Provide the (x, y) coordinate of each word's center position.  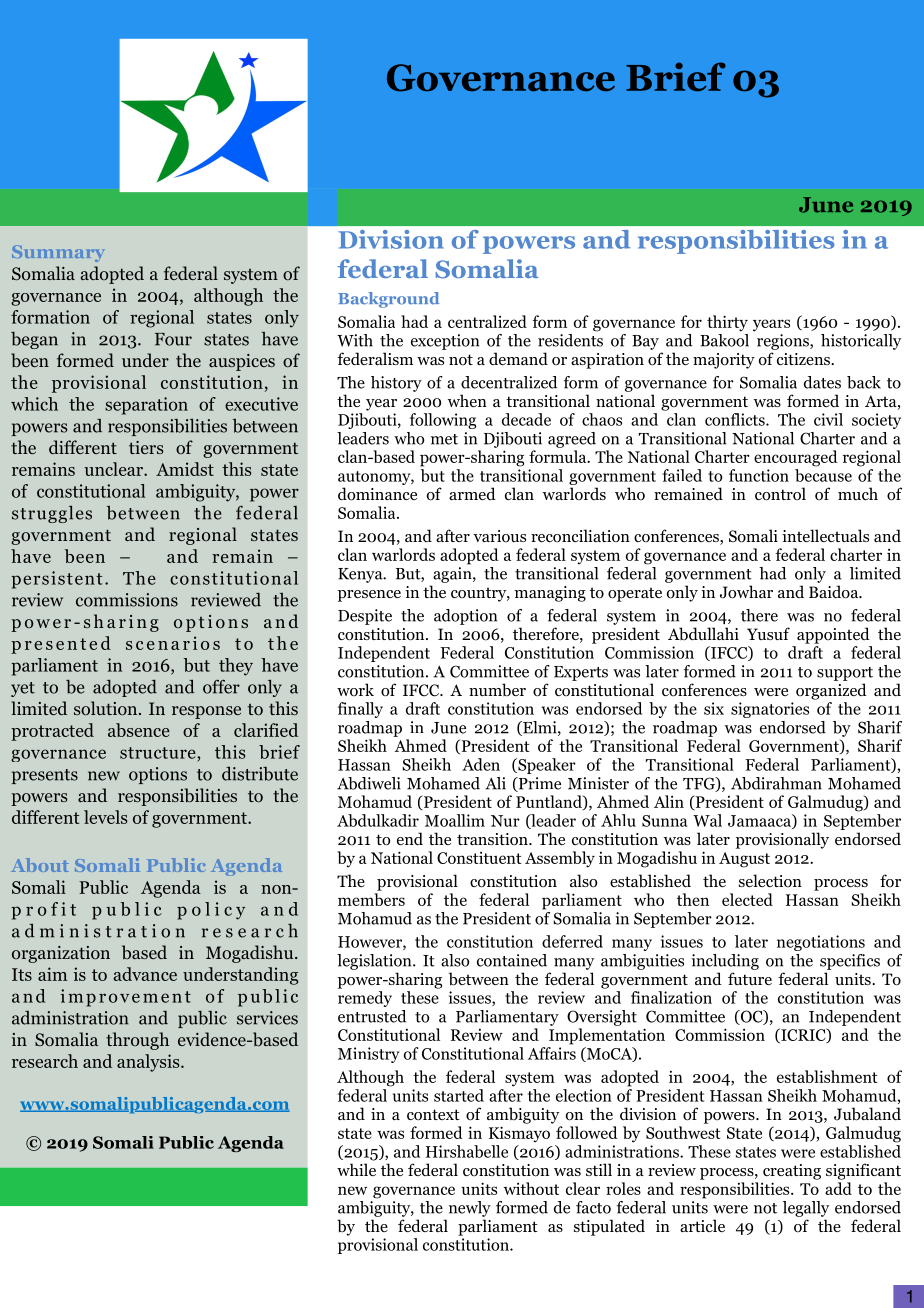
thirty (727, 323)
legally (806, 1209)
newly (470, 1209)
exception (445, 342)
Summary (58, 253)
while (356, 1169)
